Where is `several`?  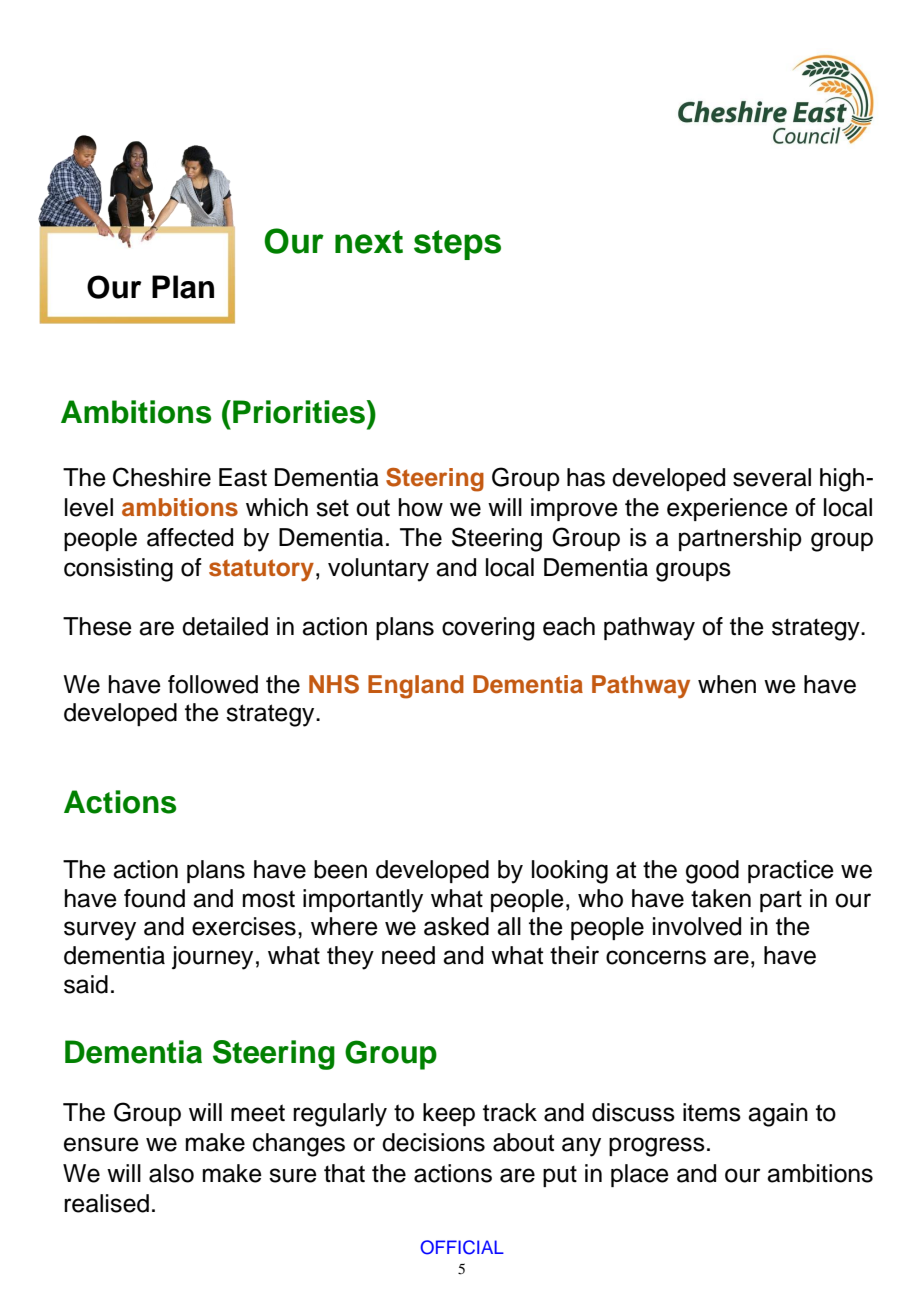
several is located at coordinates (772, 477).
